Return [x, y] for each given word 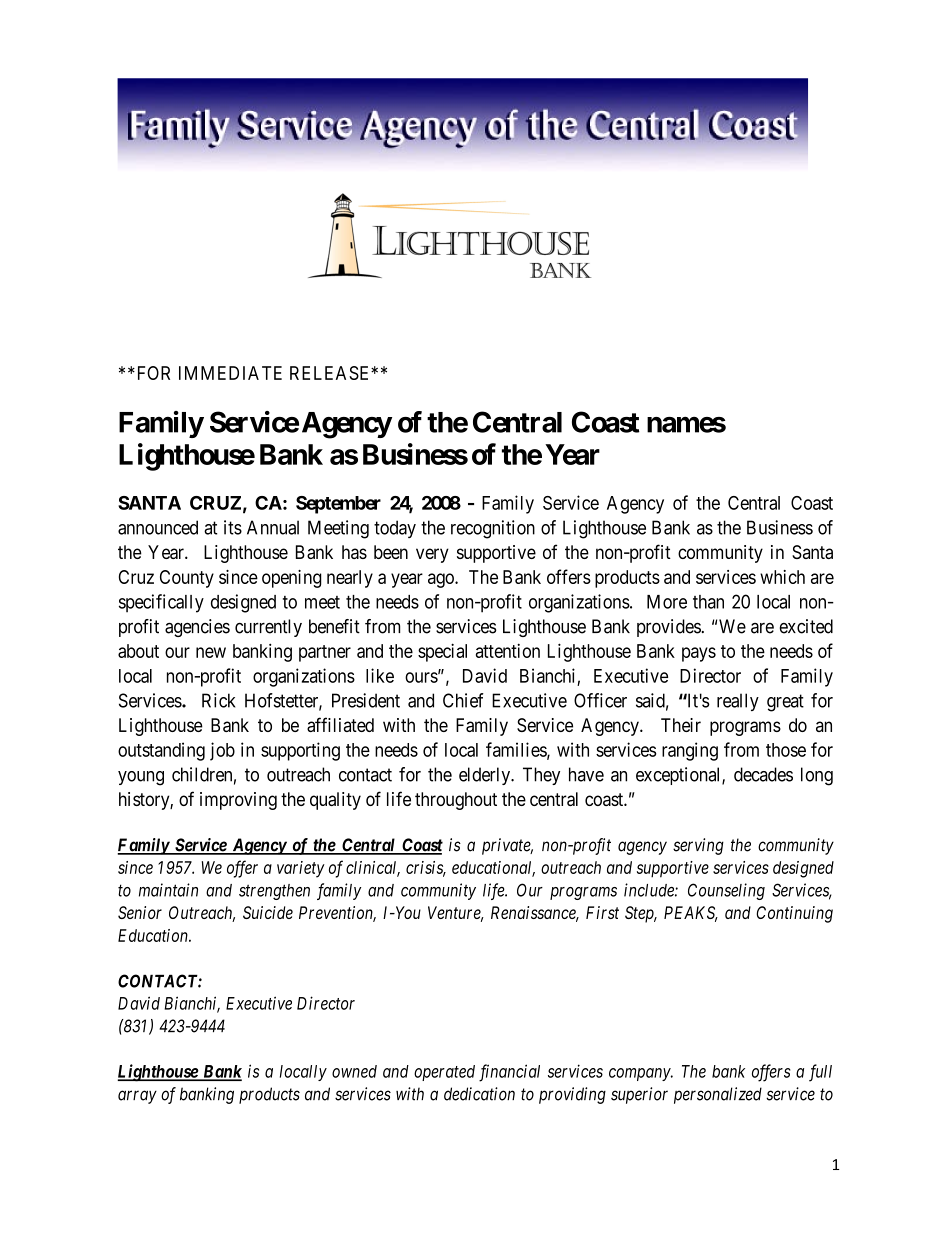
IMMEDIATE [230, 373]
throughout [456, 801]
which [782, 577]
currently [268, 628]
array [137, 1097]
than [708, 602]
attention [508, 650]
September [338, 505]
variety [301, 869]
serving [698, 846]
